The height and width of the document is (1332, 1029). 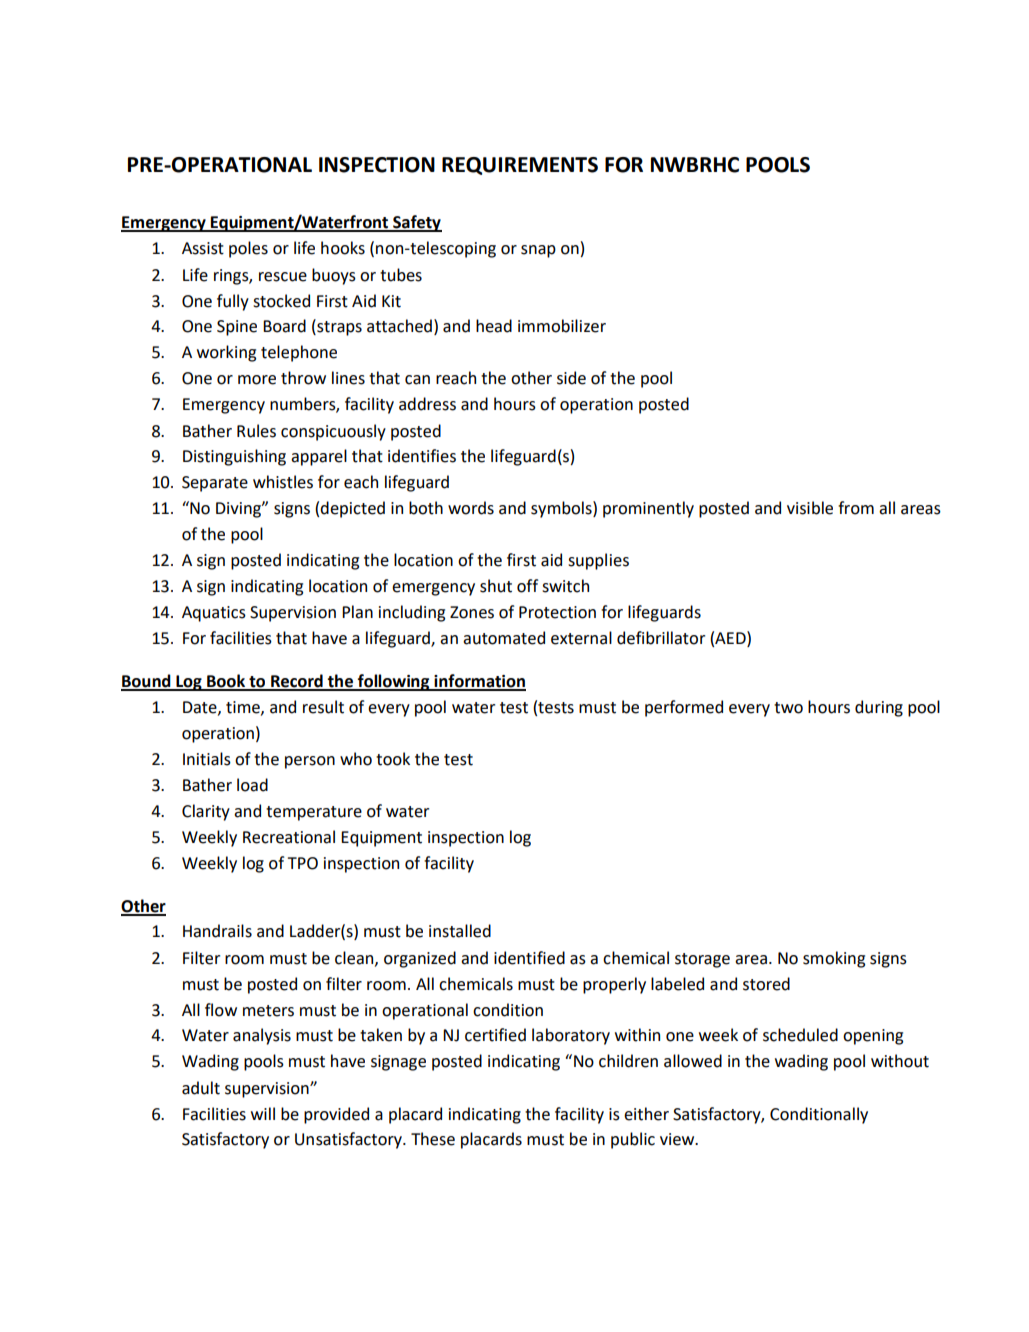 What do you see at coordinates (633, 1140) in the document?
I see `public` at bounding box center [633, 1140].
